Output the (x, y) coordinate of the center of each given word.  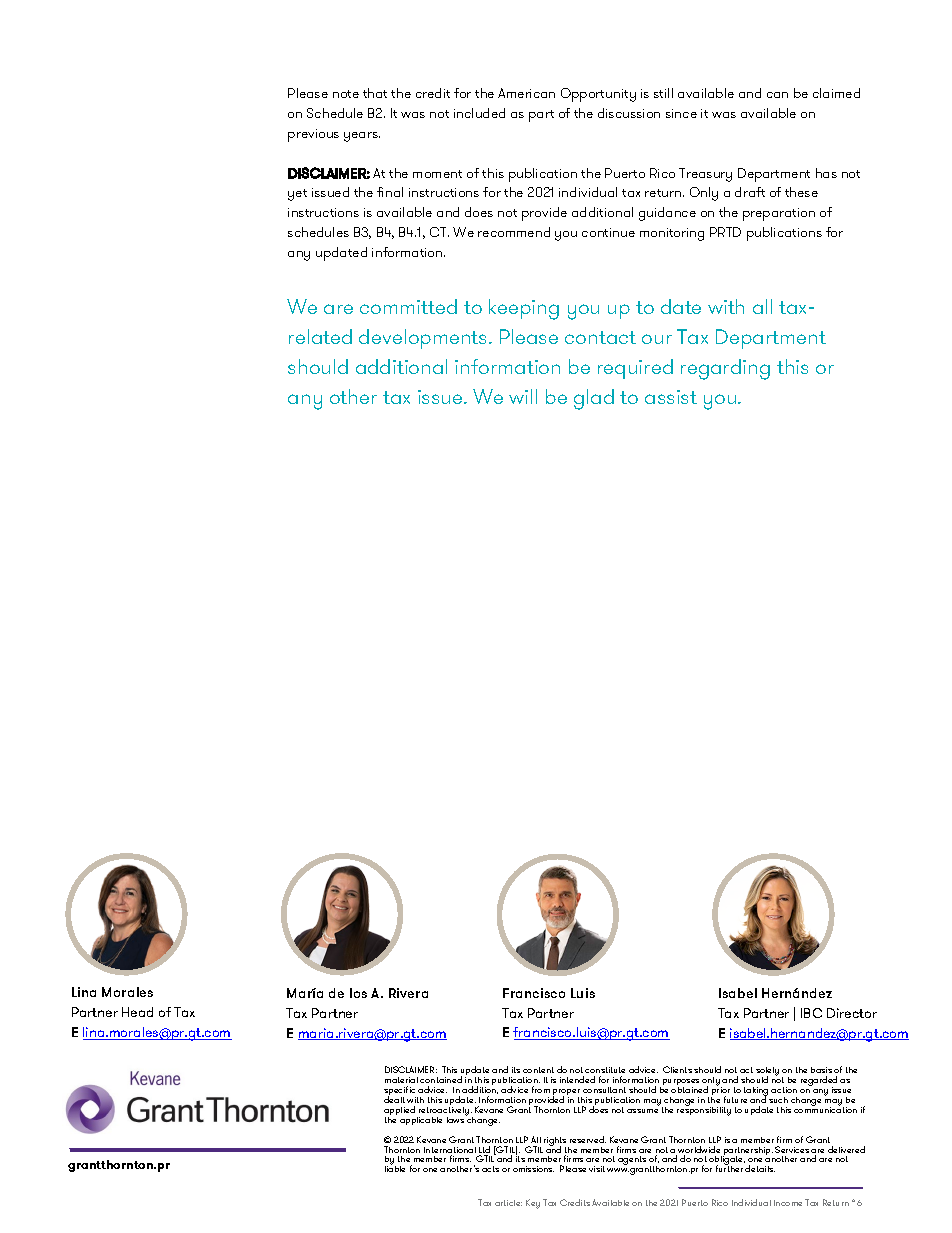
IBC (811, 1013)
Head (137, 1012)
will (523, 396)
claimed (836, 93)
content (538, 1070)
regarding (725, 369)
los (358, 993)
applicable (421, 1121)
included (479, 113)
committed (408, 306)
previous (313, 135)
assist (671, 397)
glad (594, 399)
